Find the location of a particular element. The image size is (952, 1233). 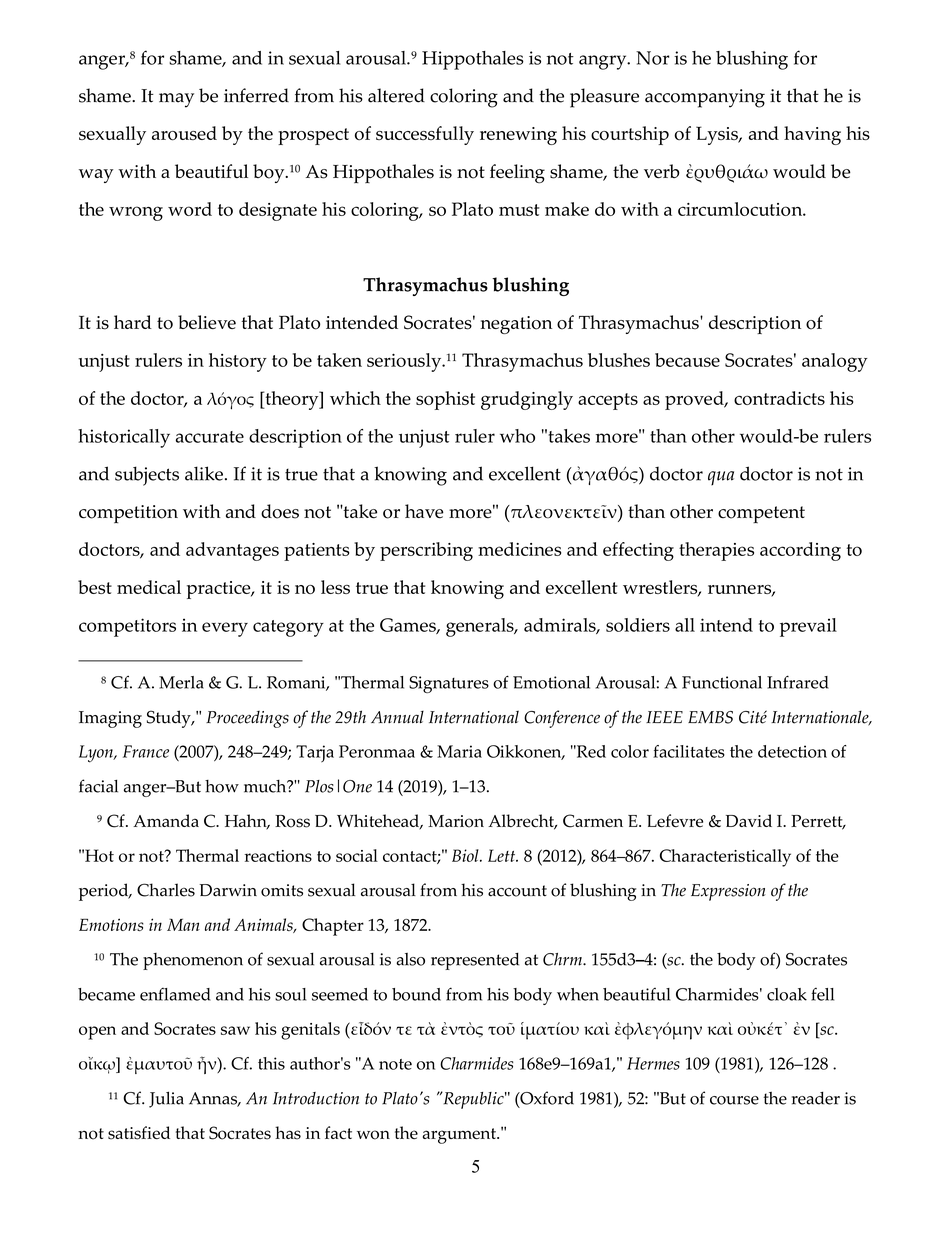

therapies is located at coordinates (716, 551).
